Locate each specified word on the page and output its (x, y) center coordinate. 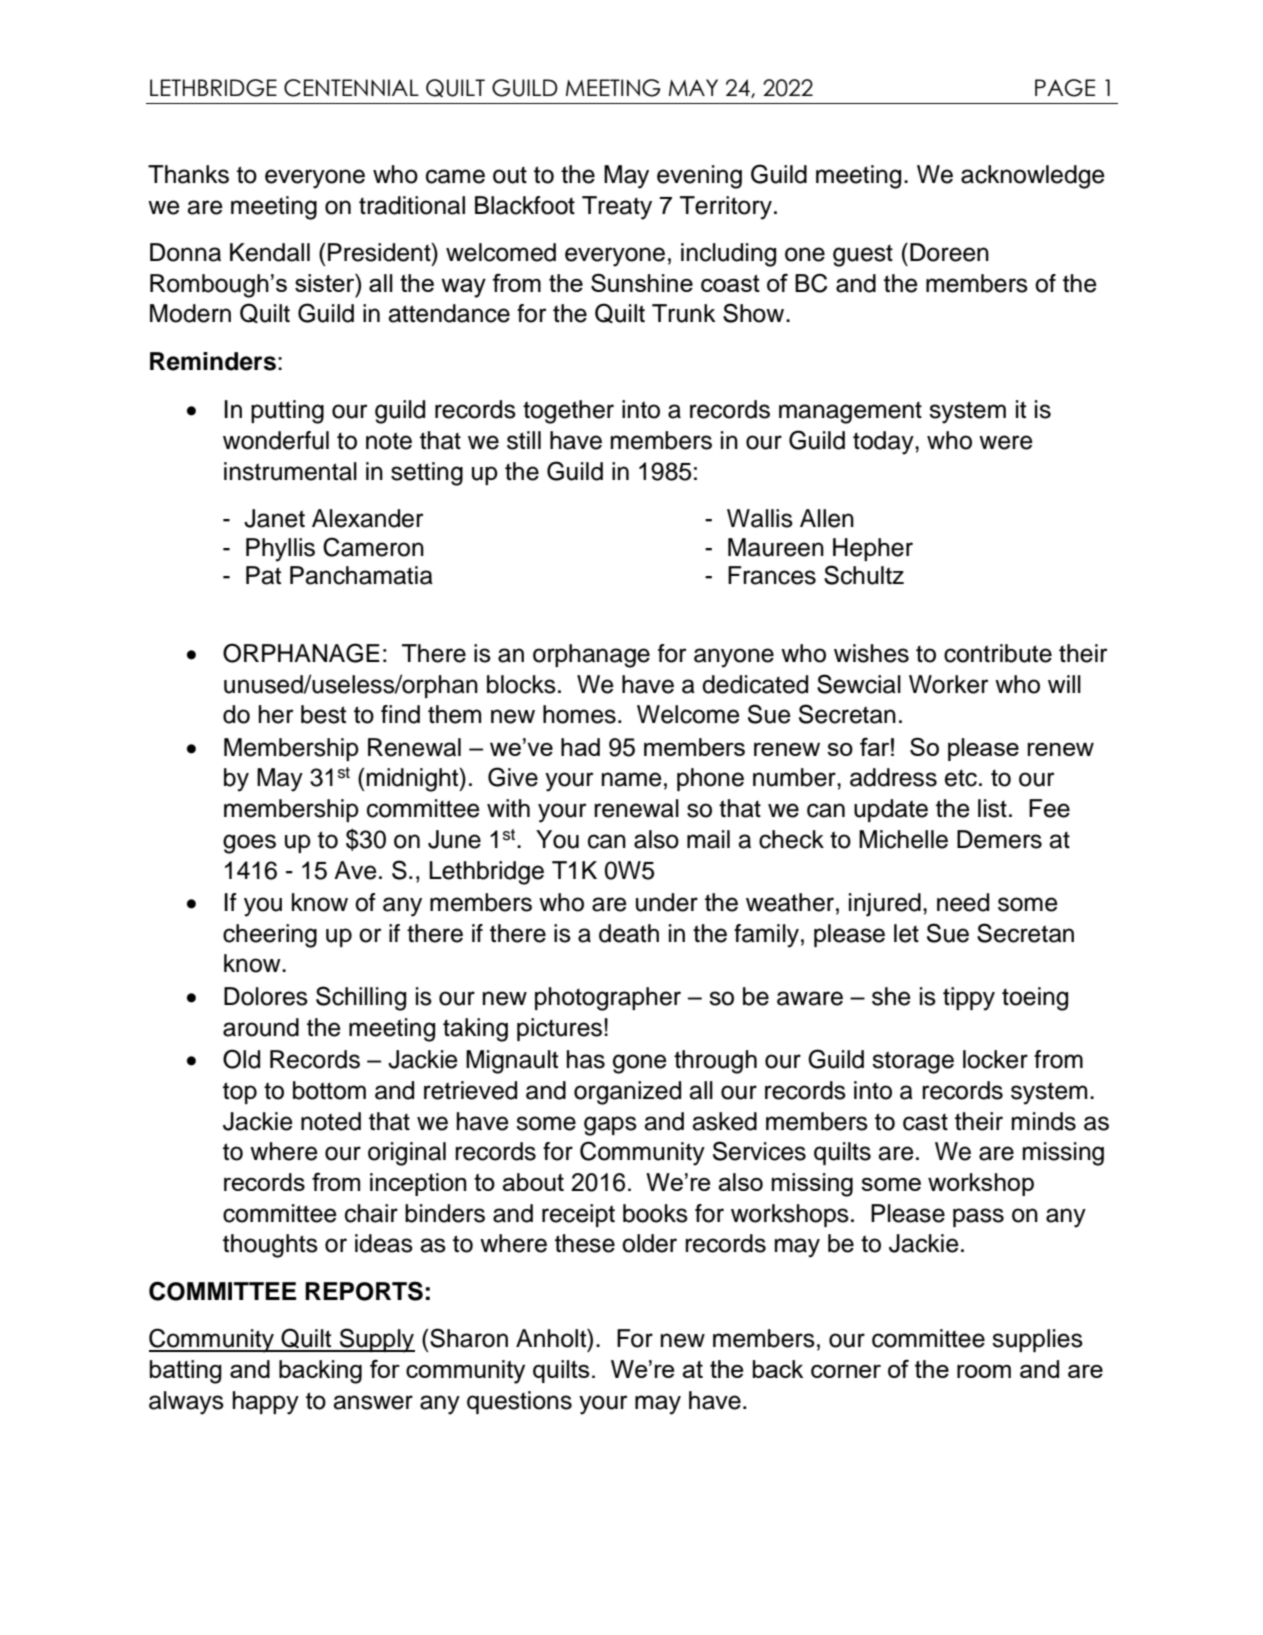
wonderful (276, 440)
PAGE (1065, 88)
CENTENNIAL (351, 88)
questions (519, 1402)
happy (266, 1403)
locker (995, 1059)
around (261, 1027)
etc (961, 778)
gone (640, 1064)
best (323, 714)
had (580, 747)
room (984, 1371)
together (568, 412)
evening (699, 177)
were (1006, 442)
